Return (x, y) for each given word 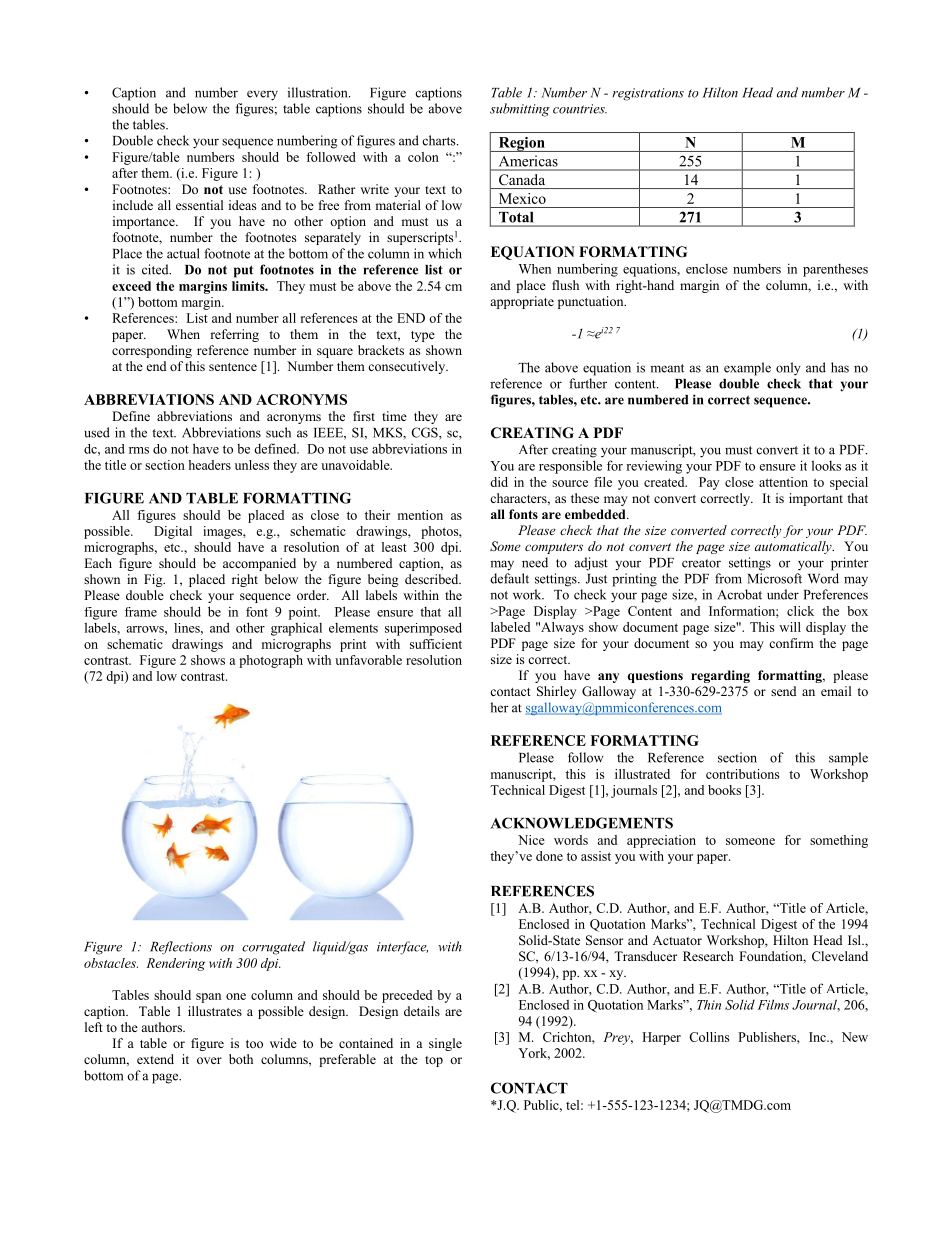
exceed (131, 286)
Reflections (181, 948)
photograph (271, 661)
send (783, 691)
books (724, 790)
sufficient (436, 644)
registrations (648, 94)
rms (139, 450)
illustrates (215, 1011)
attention (783, 482)
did (499, 482)
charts (440, 140)
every (262, 95)
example (747, 369)
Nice (531, 840)
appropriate (522, 302)
